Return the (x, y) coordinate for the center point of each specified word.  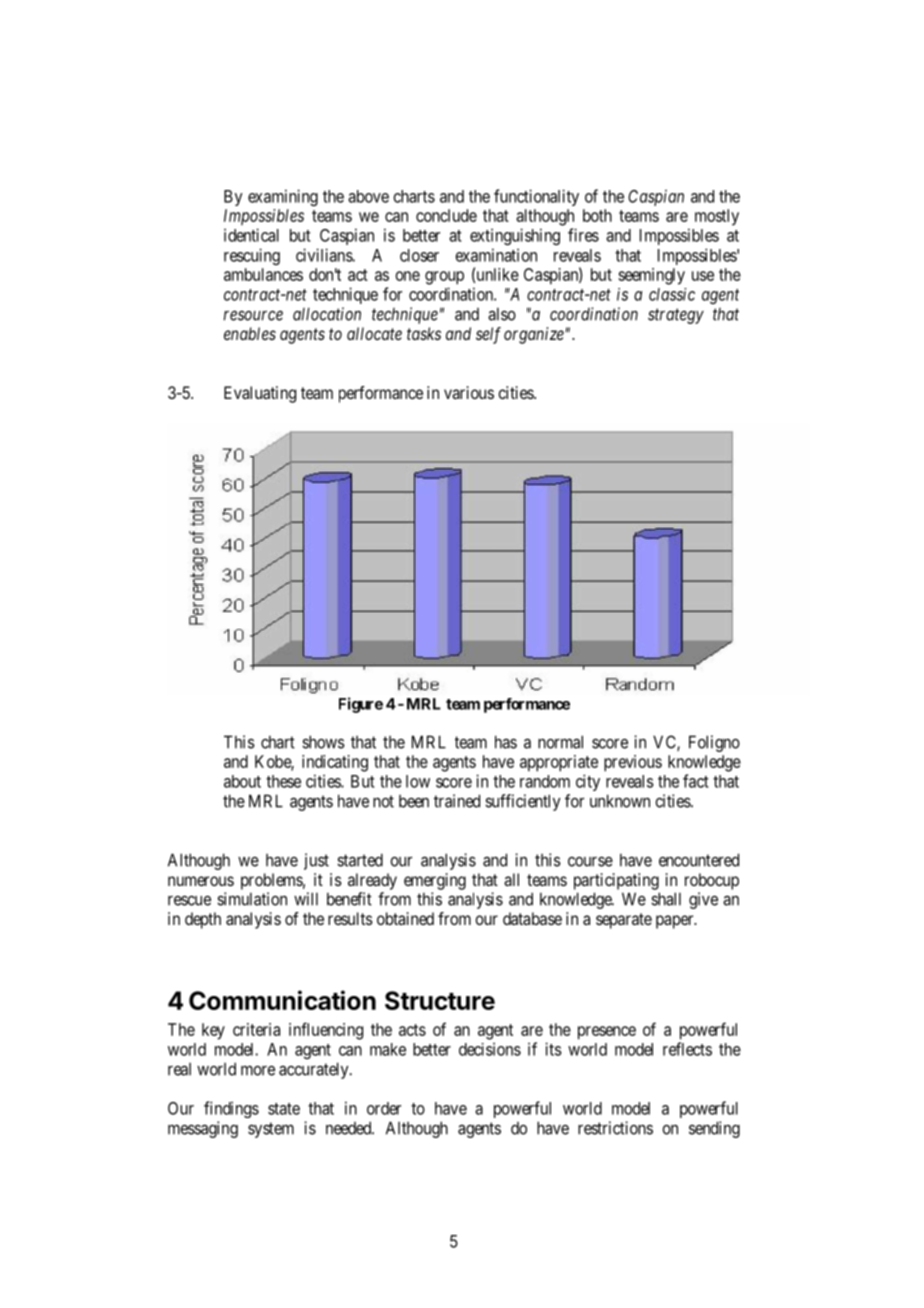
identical (251, 235)
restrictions (615, 1128)
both (597, 215)
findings (231, 1109)
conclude (446, 215)
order (384, 1108)
